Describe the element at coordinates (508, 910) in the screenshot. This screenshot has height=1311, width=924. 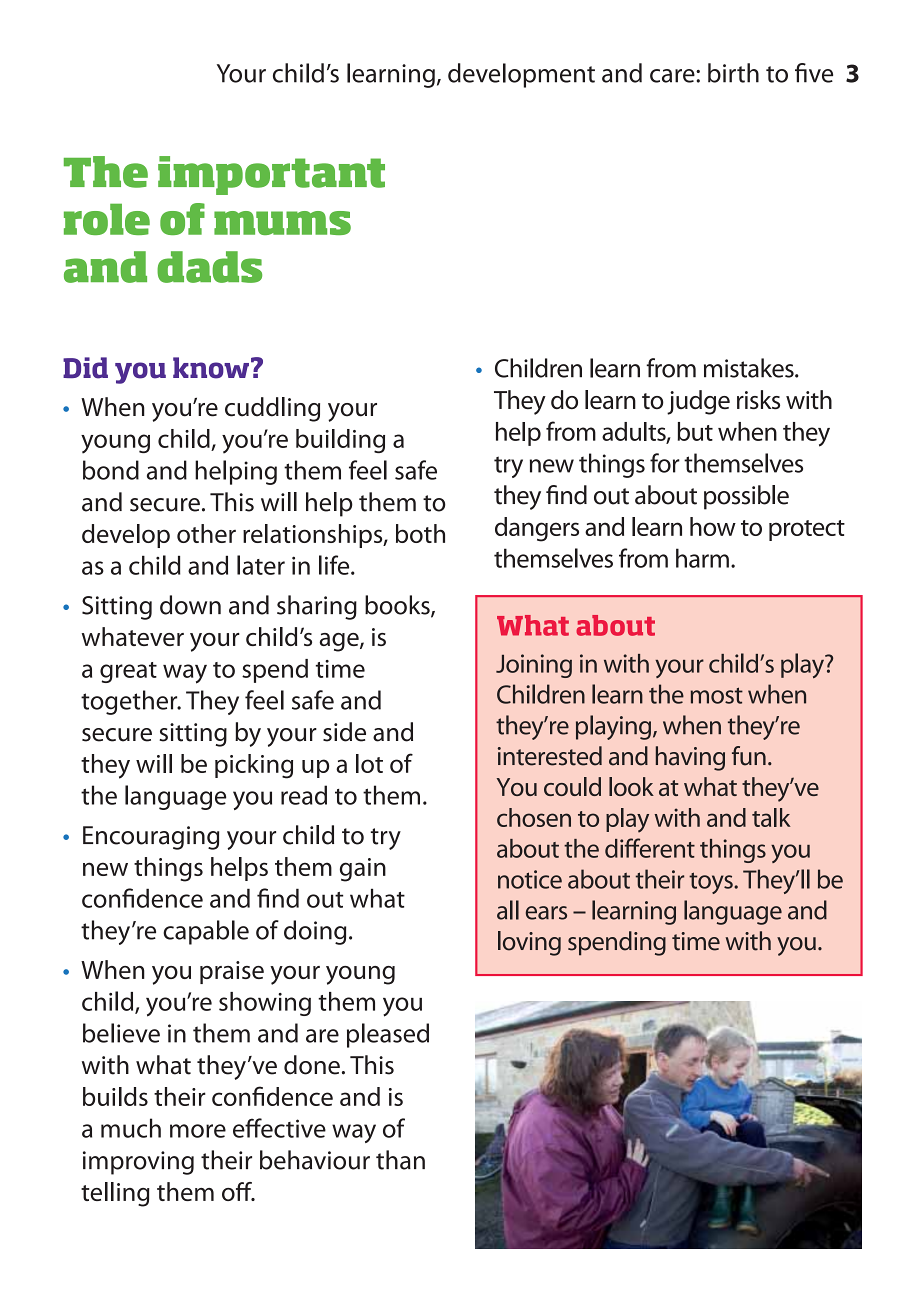
I see `all` at that location.
